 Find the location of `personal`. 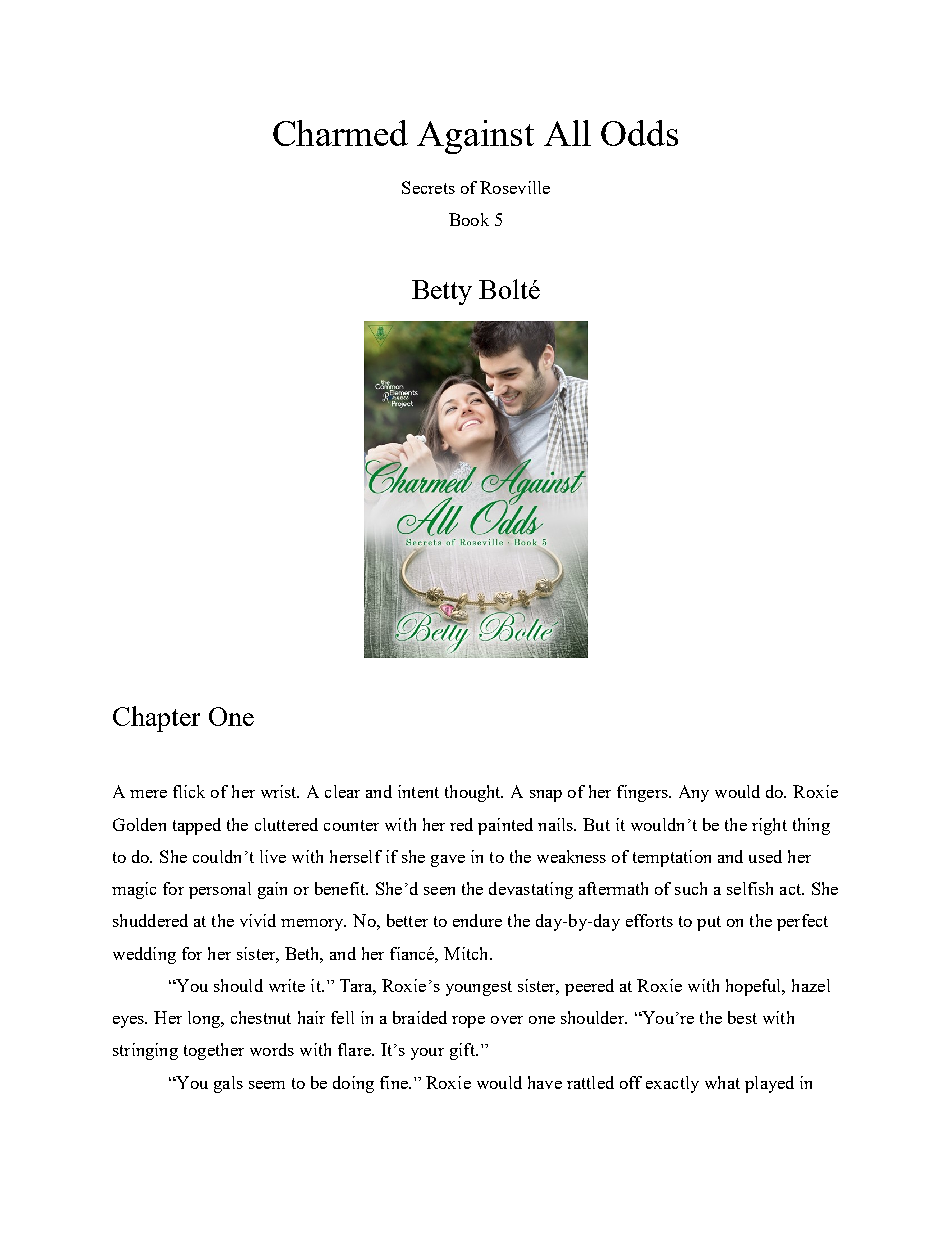

personal is located at coordinates (220, 890).
